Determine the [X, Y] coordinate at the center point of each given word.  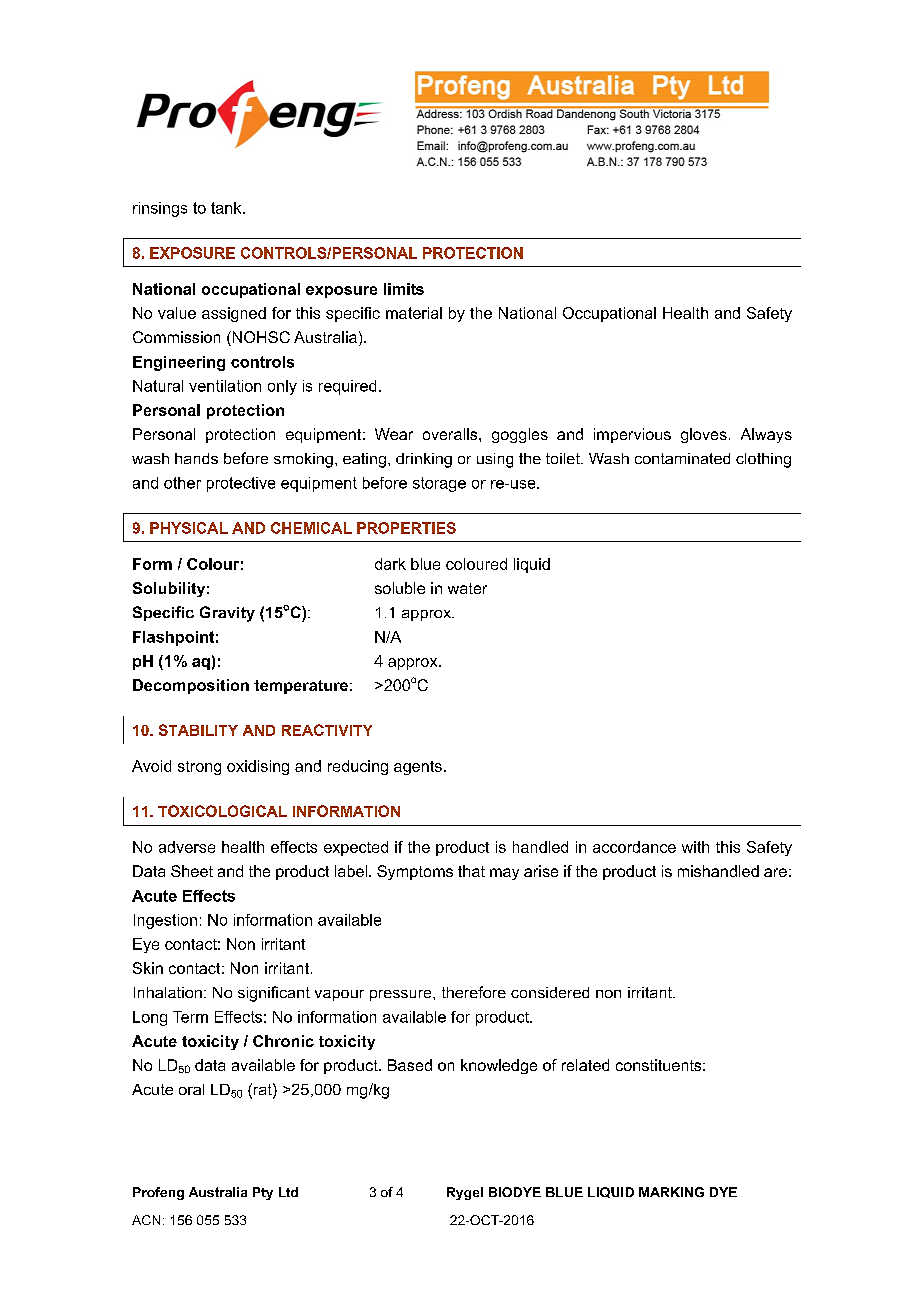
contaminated [682, 458]
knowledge [499, 1066]
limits [404, 289]
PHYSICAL [189, 528]
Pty [263, 1193]
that [471, 871]
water [467, 588]
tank [227, 208]
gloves [704, 435]
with [695, 847]
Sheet [192, 871]
